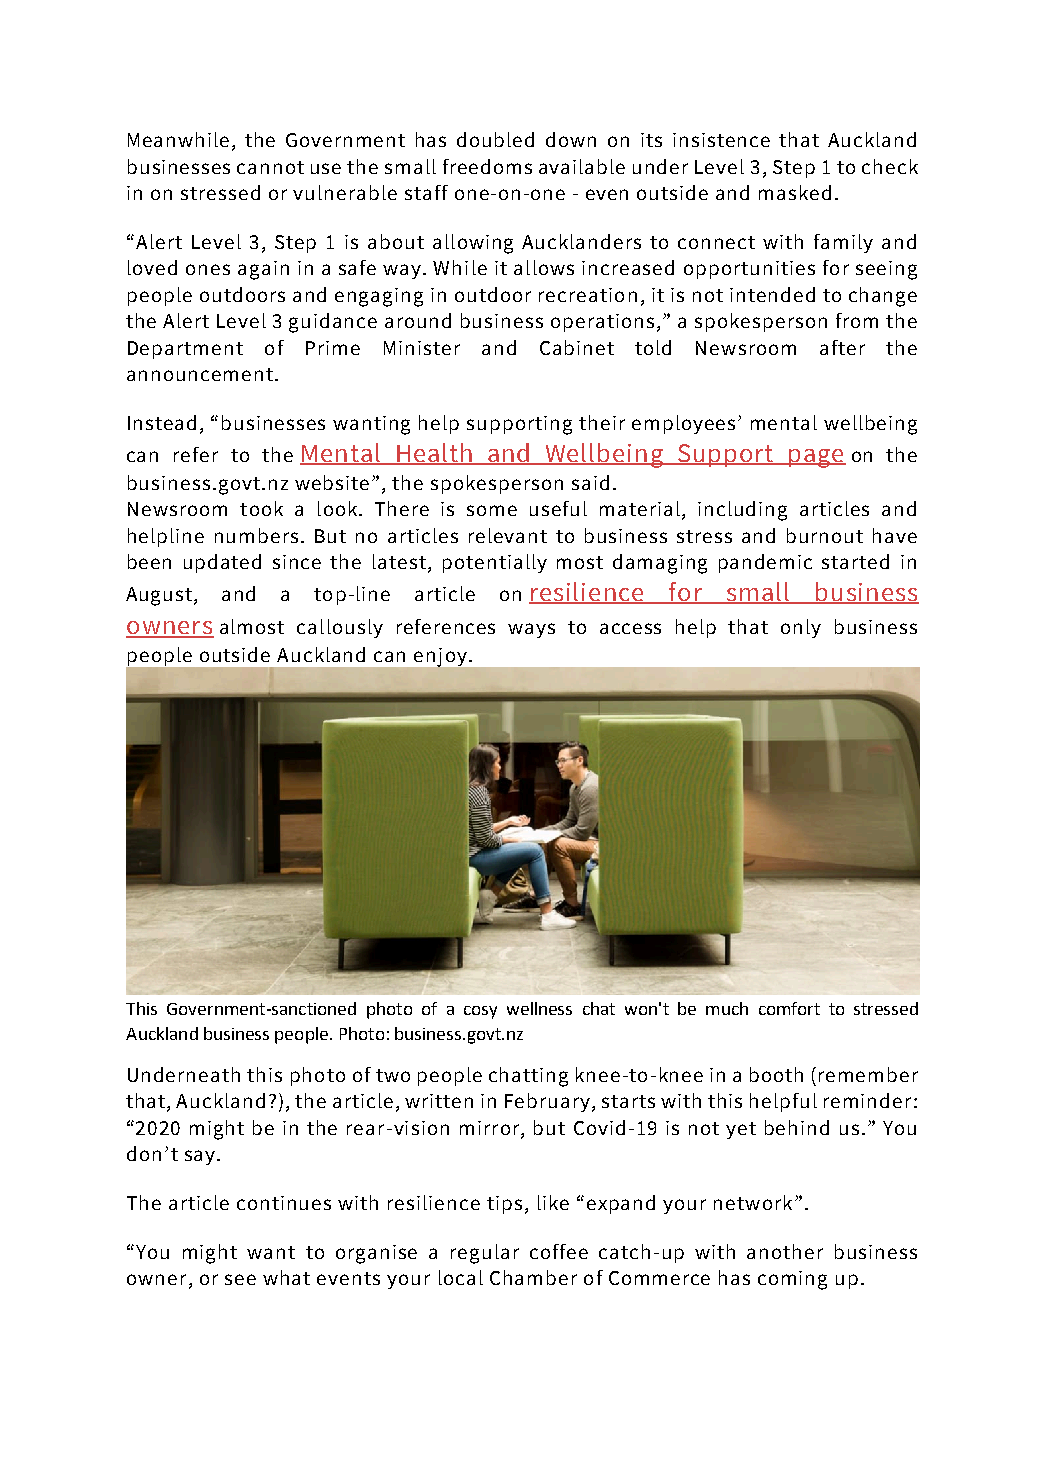 The height and width of the screenshot is (1478, 1045). What do you see at coordinates (340, 628) in the screenshot?
I see `callously` at bounding box center [340, 628].
